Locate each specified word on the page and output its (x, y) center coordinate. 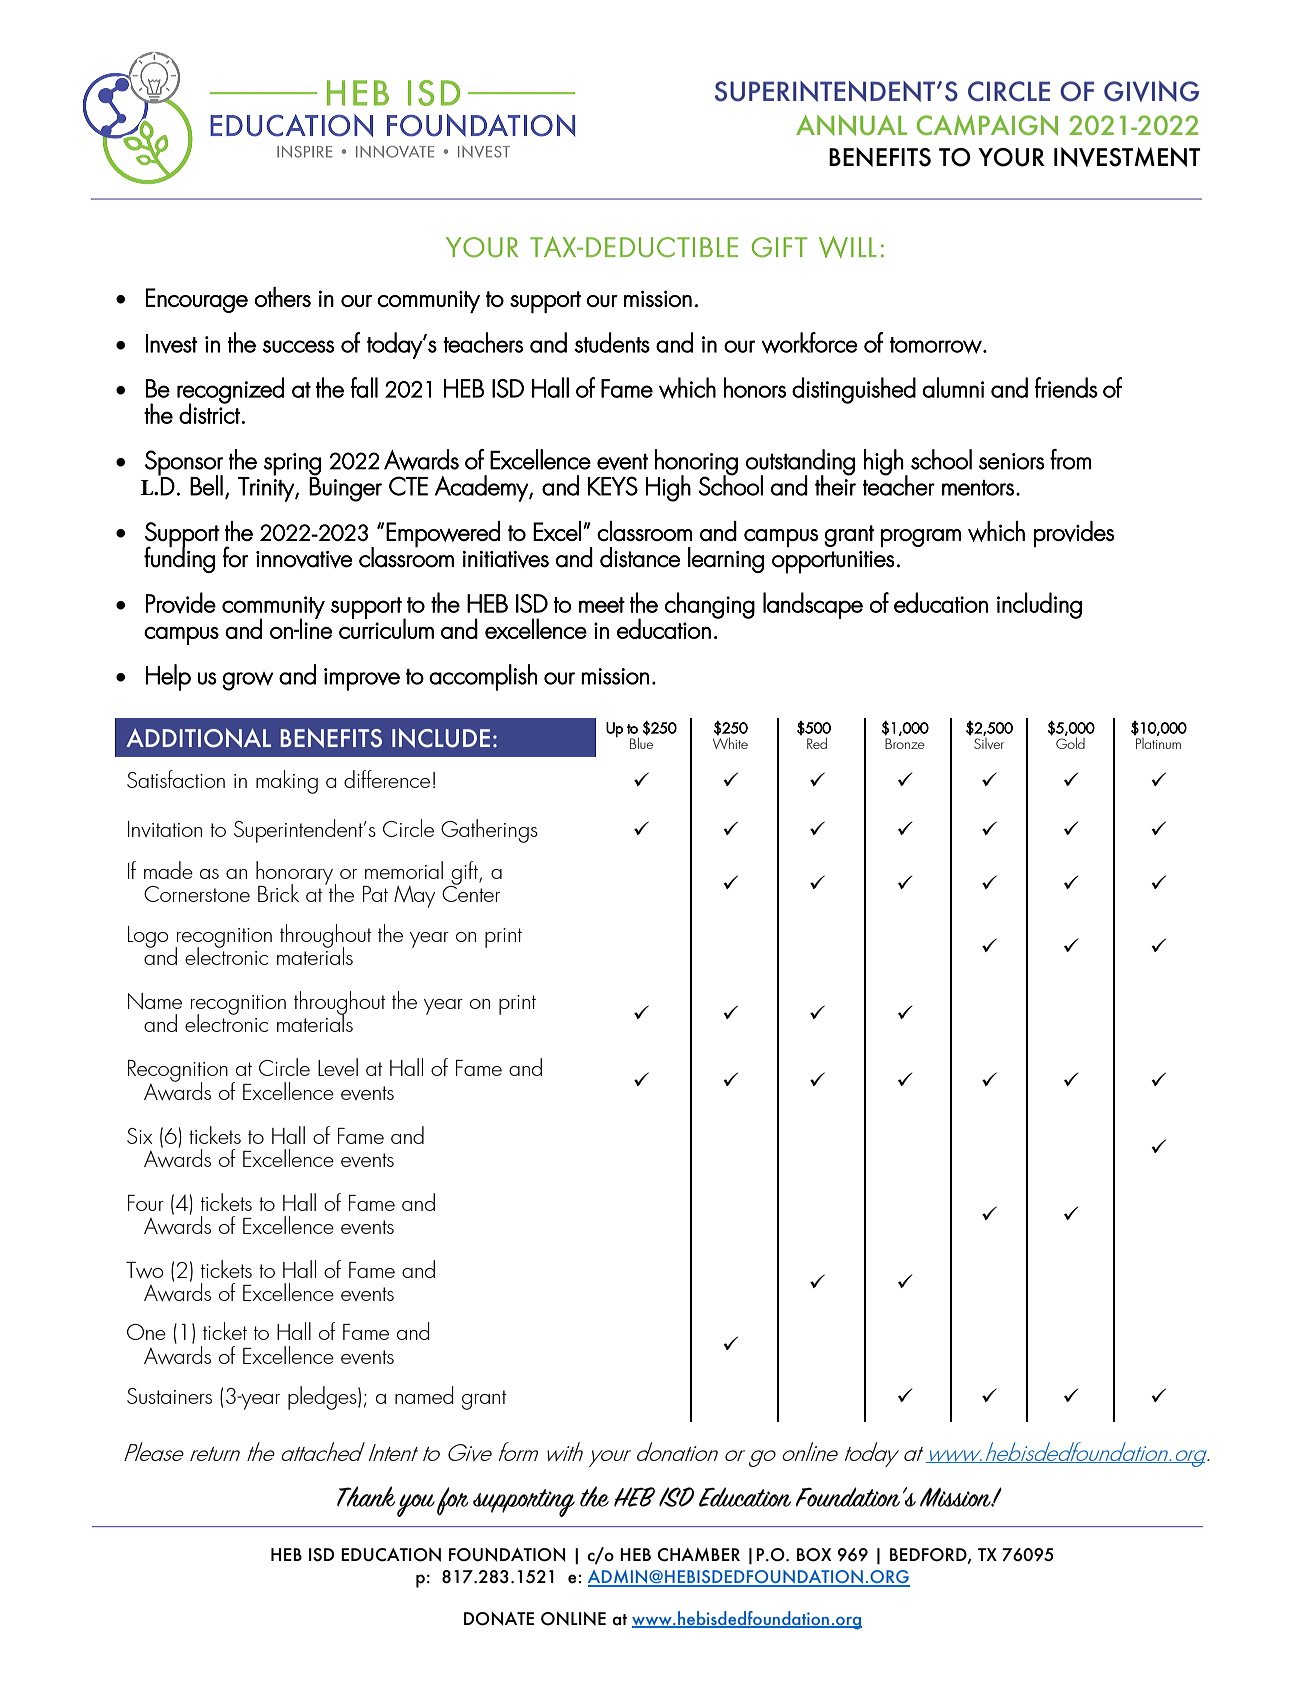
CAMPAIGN (987, 125)
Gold (1070, 742)
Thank (366, 1496)
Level (338, 1067)
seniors (1012, 461)
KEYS (613, 486)
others (282, 297)
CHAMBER (698, 1555)
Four (146, 1203)
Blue (641, 742)
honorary (296, 874)
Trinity (267, 488)
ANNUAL (851, 125)
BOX (814, 1555)
